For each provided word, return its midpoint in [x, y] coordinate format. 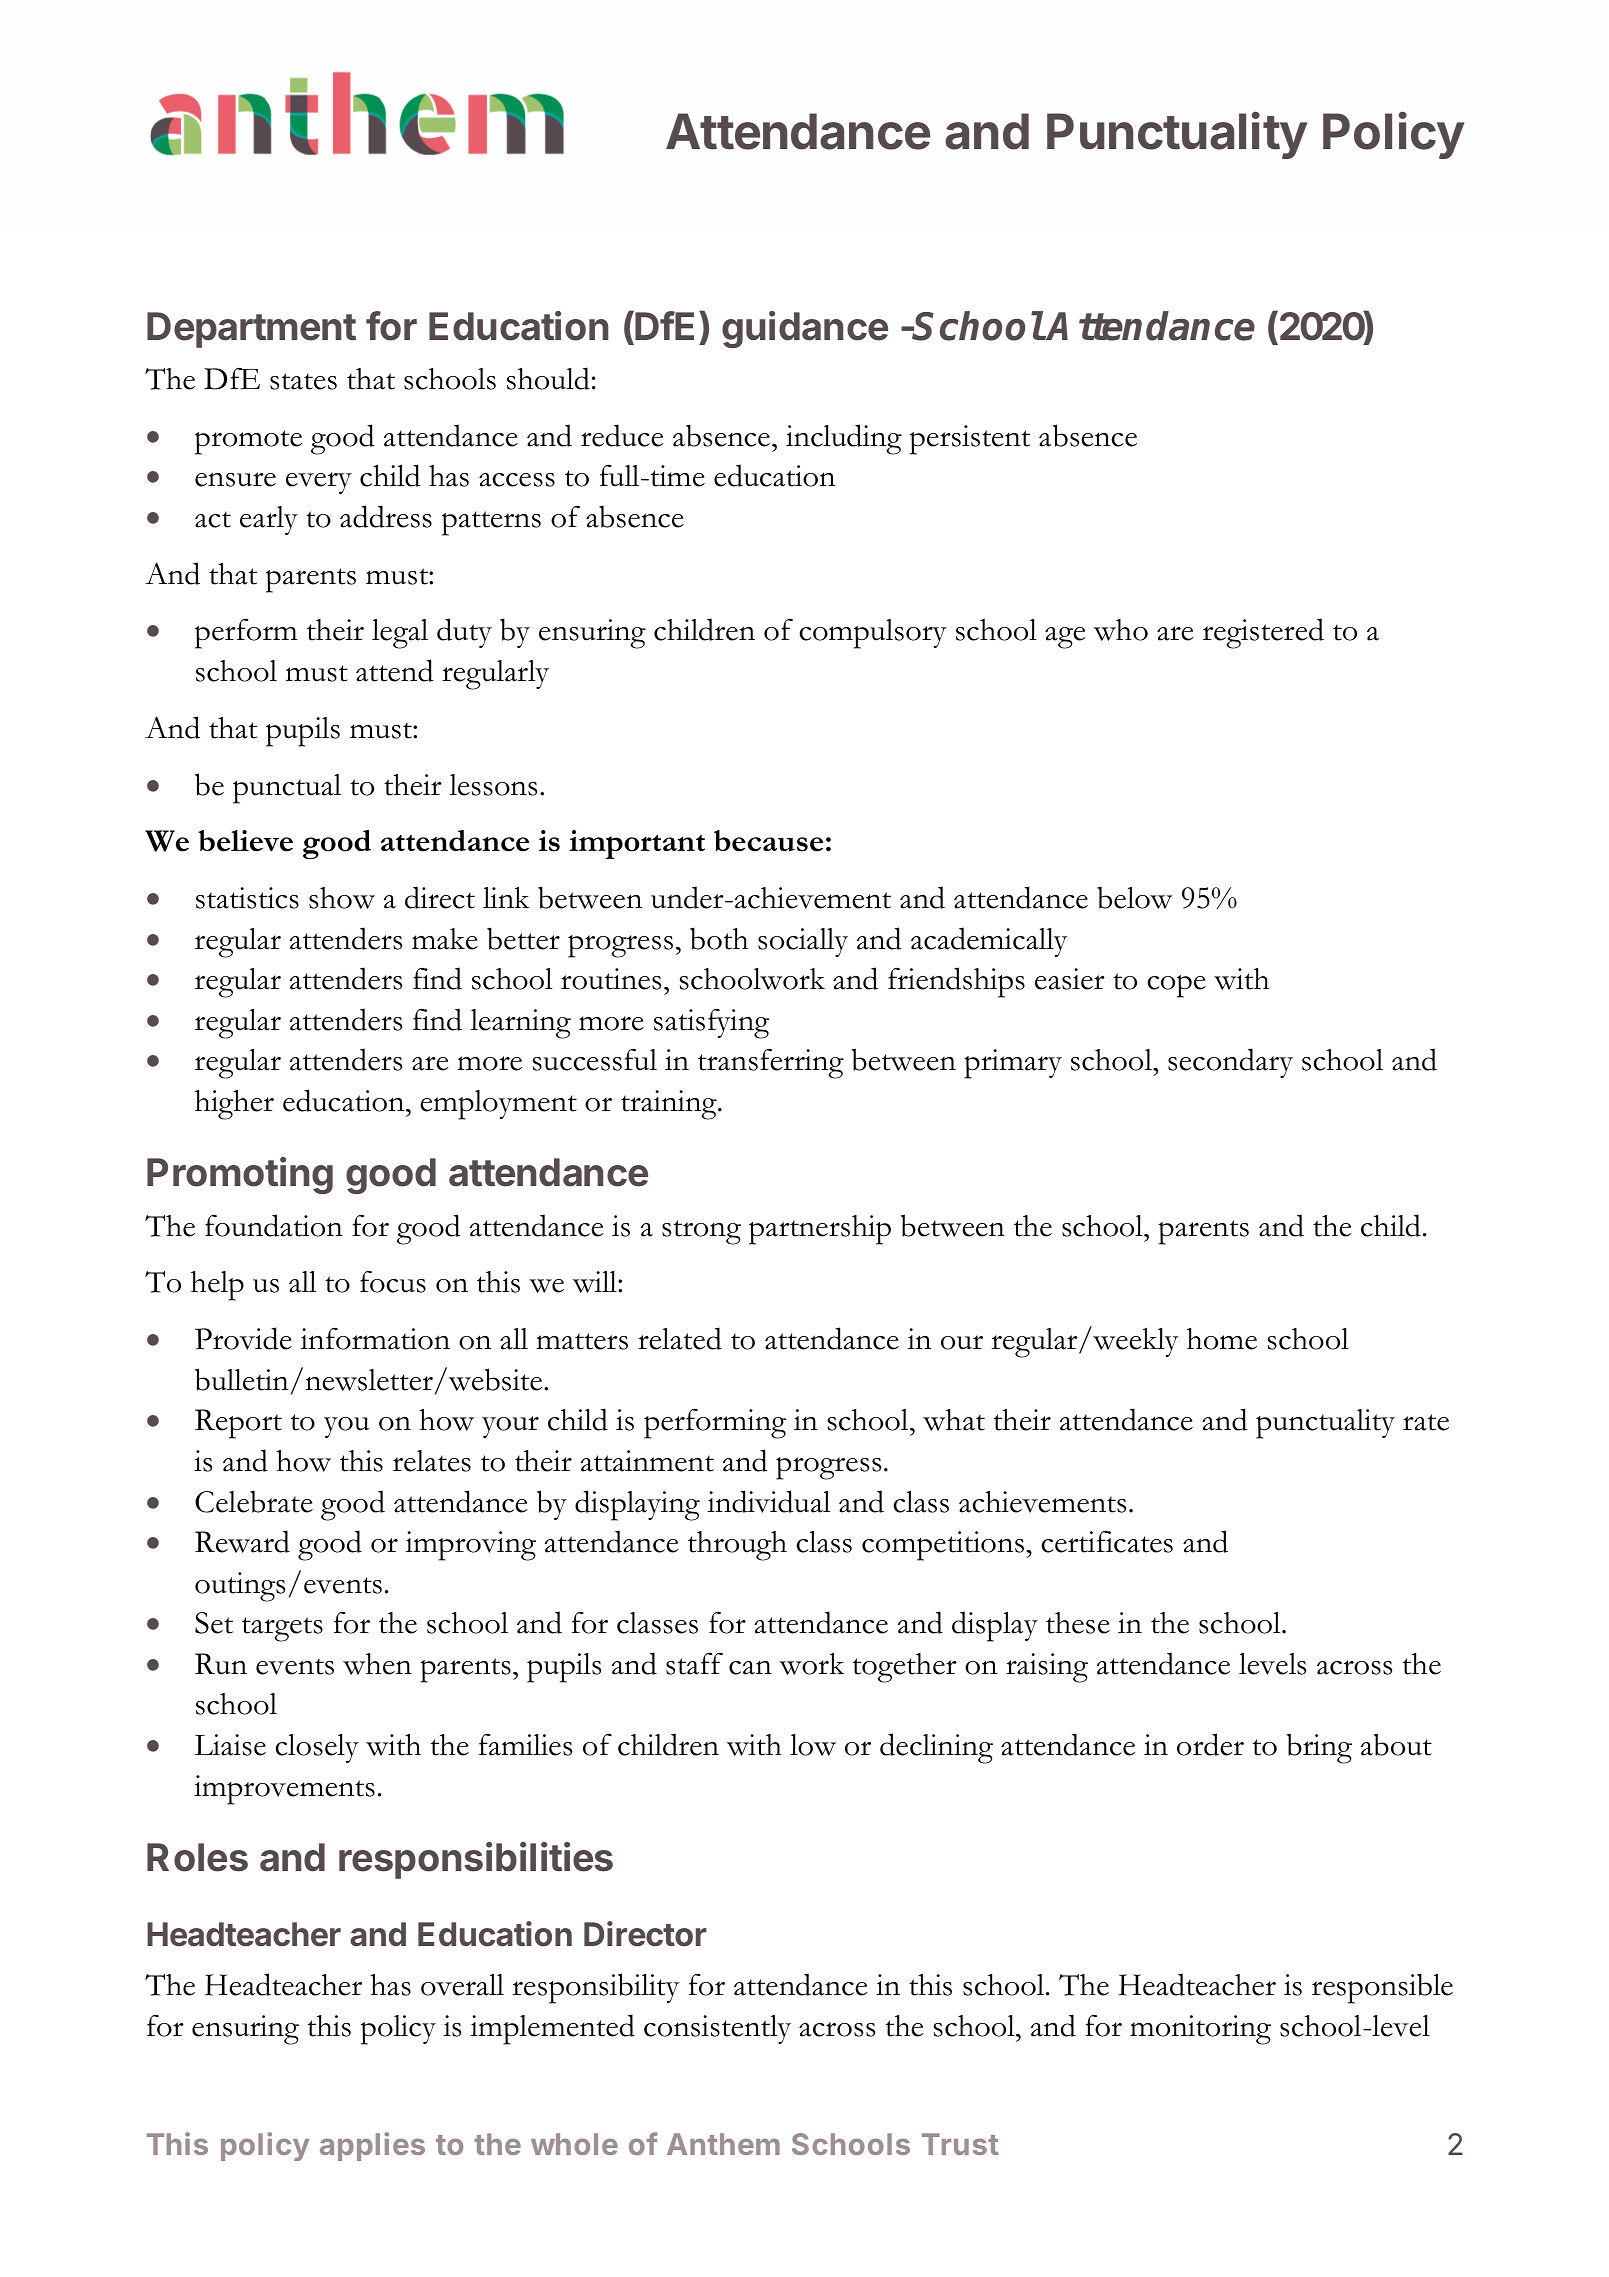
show [342, 898]
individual [768, 1501]
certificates [1107, 1541]
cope [1176, 986]
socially [803, 942]
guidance [805, 329]
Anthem [723, 2144]
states [303, 381]
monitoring [1200, 2030]
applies [372, 2146]
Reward [242, 1541]
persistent [970, 440]
